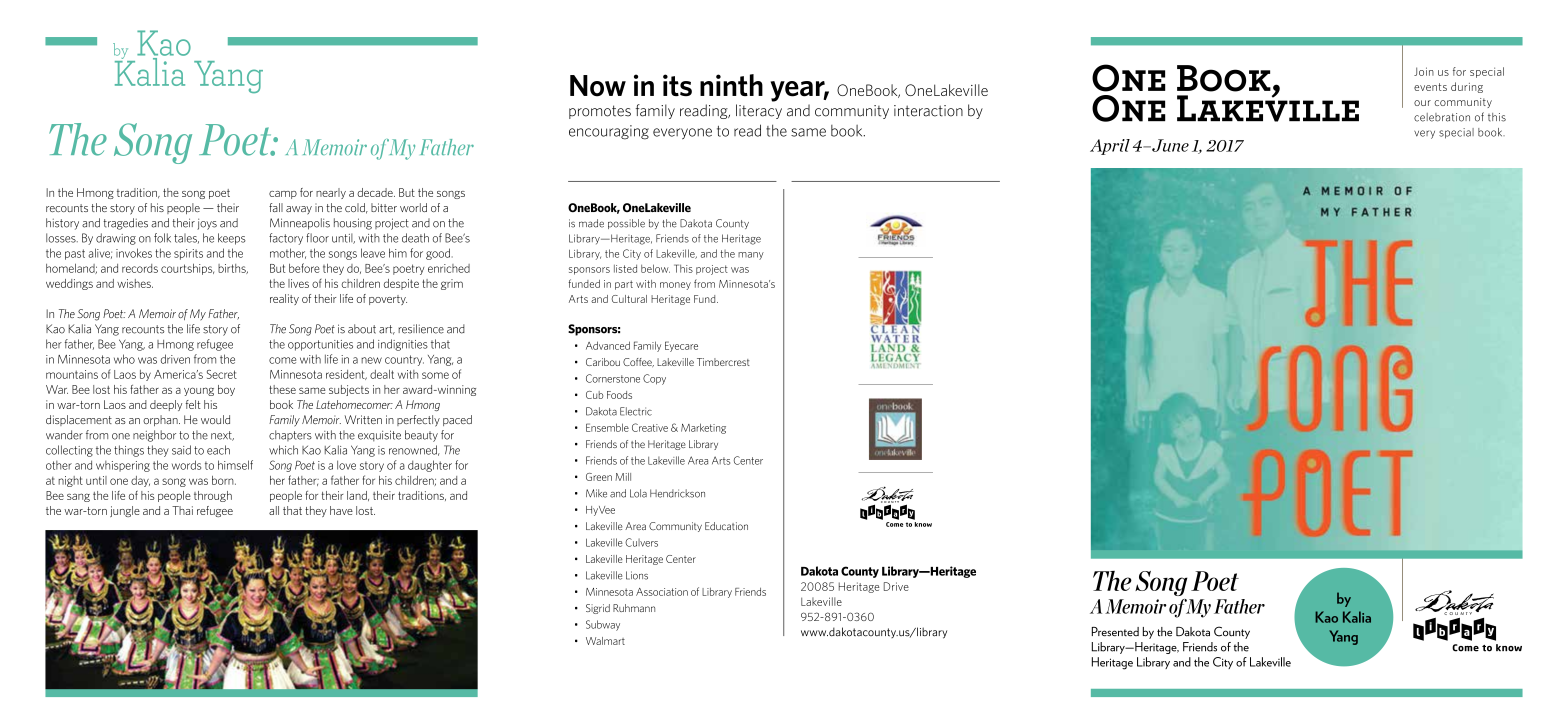 This screenshot has width=1568, height=727. I want to click on Subway, so click(603, 625).
